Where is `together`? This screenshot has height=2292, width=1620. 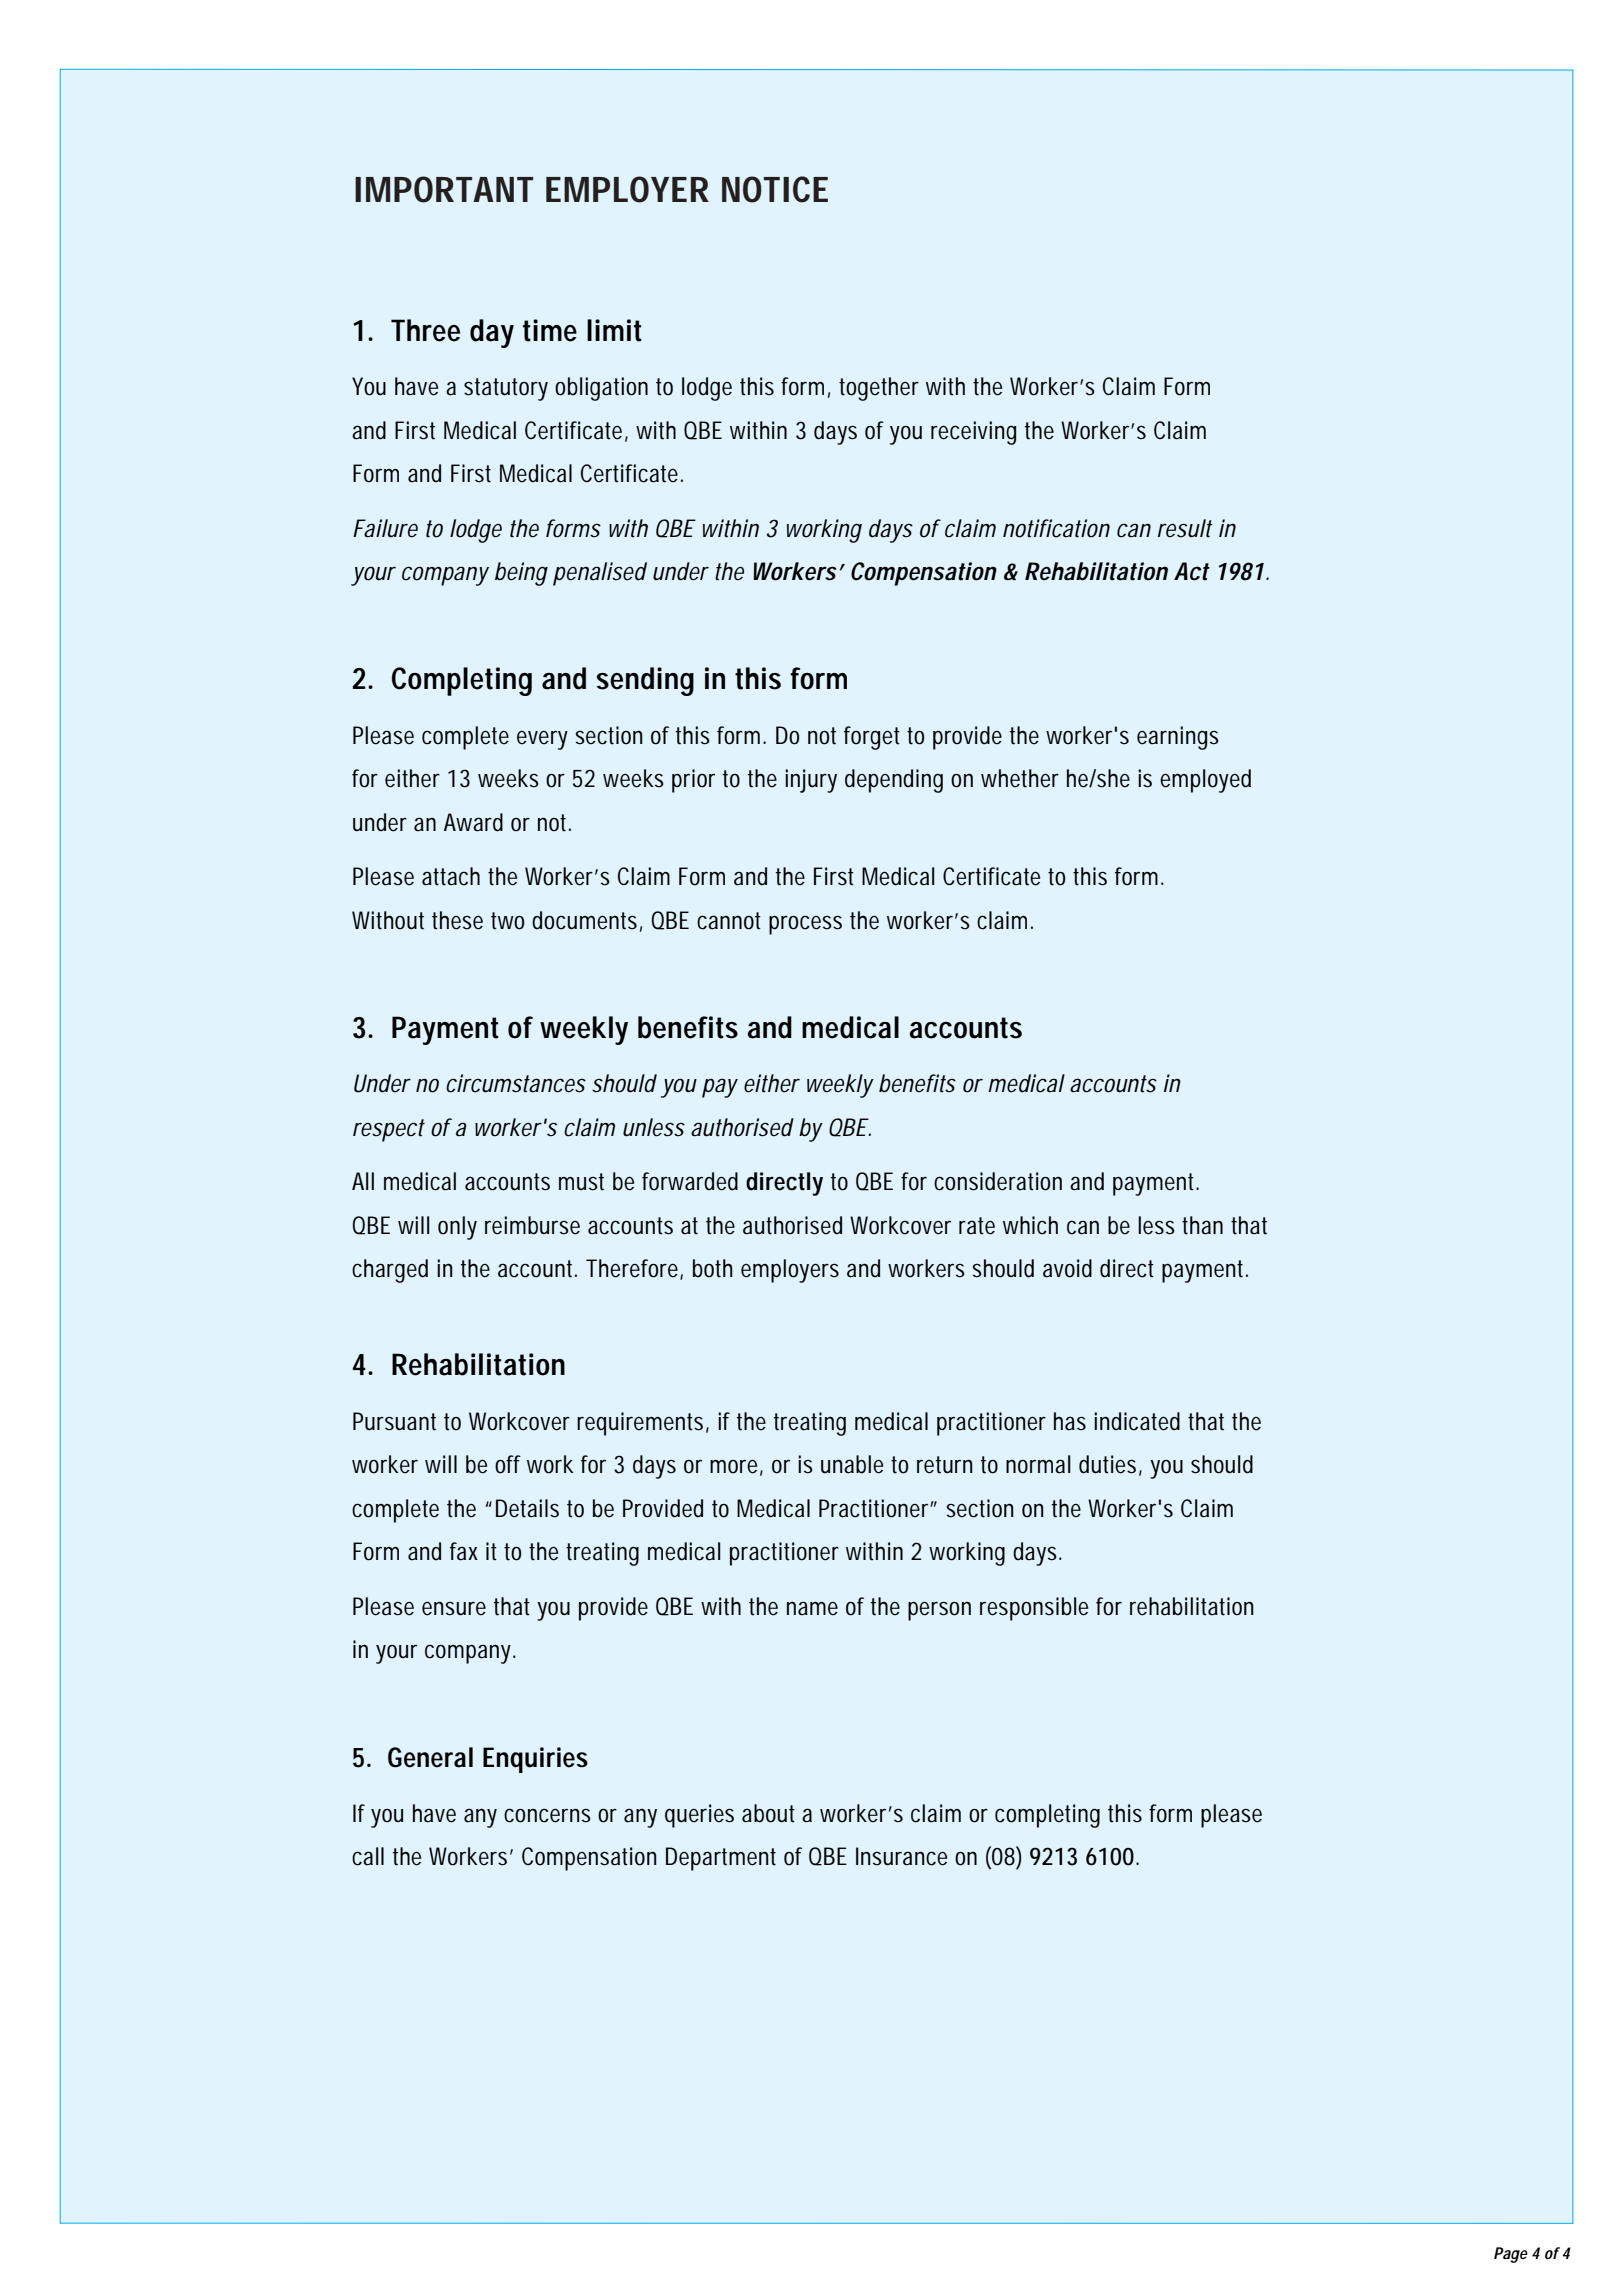
together is located at coordinates (879, 389).
